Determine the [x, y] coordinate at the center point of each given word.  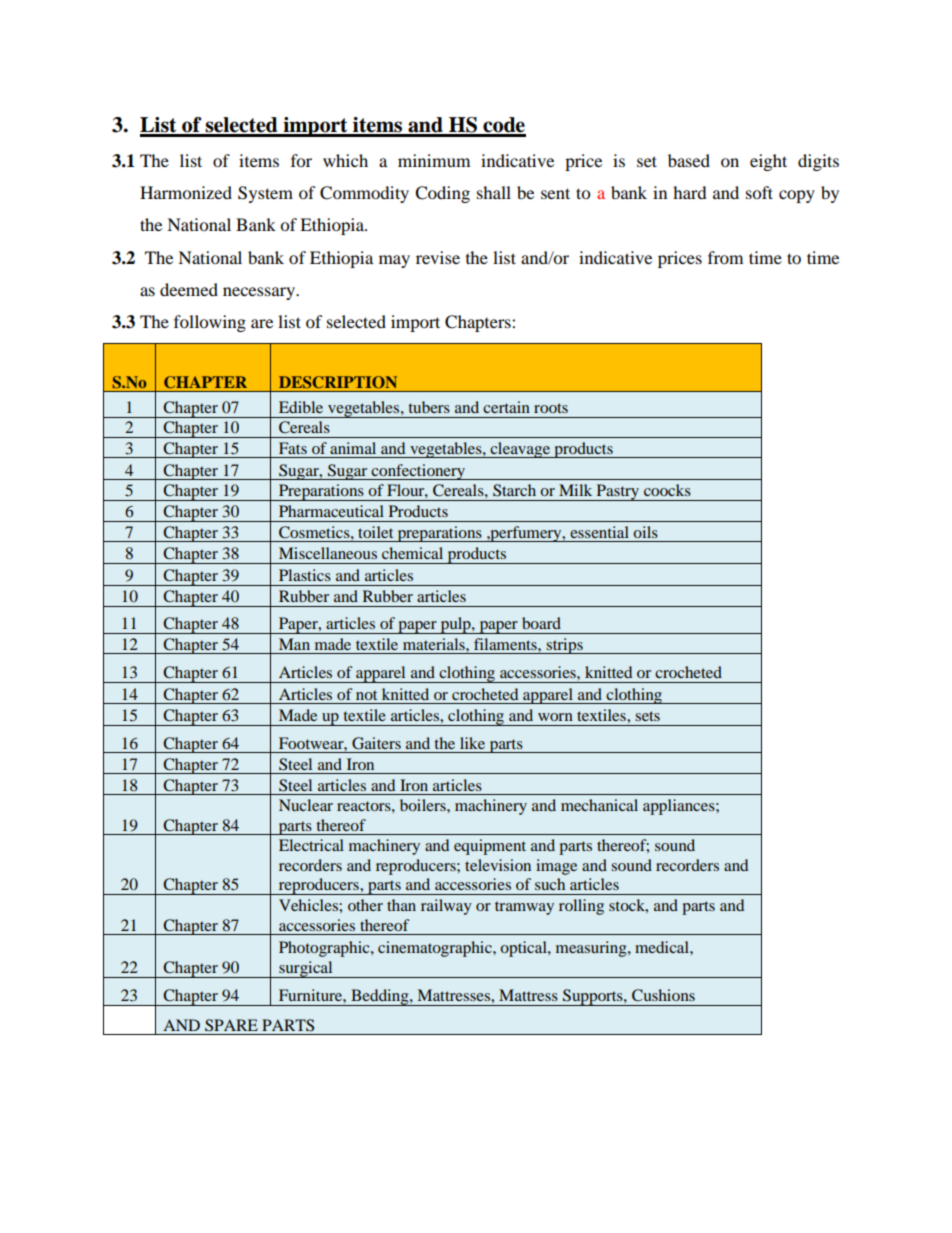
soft [759, 192]
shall [494, 192]
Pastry [617, 492]
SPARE [231, 1025]
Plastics [305, 575]
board [541, 623]
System [265, 194]
